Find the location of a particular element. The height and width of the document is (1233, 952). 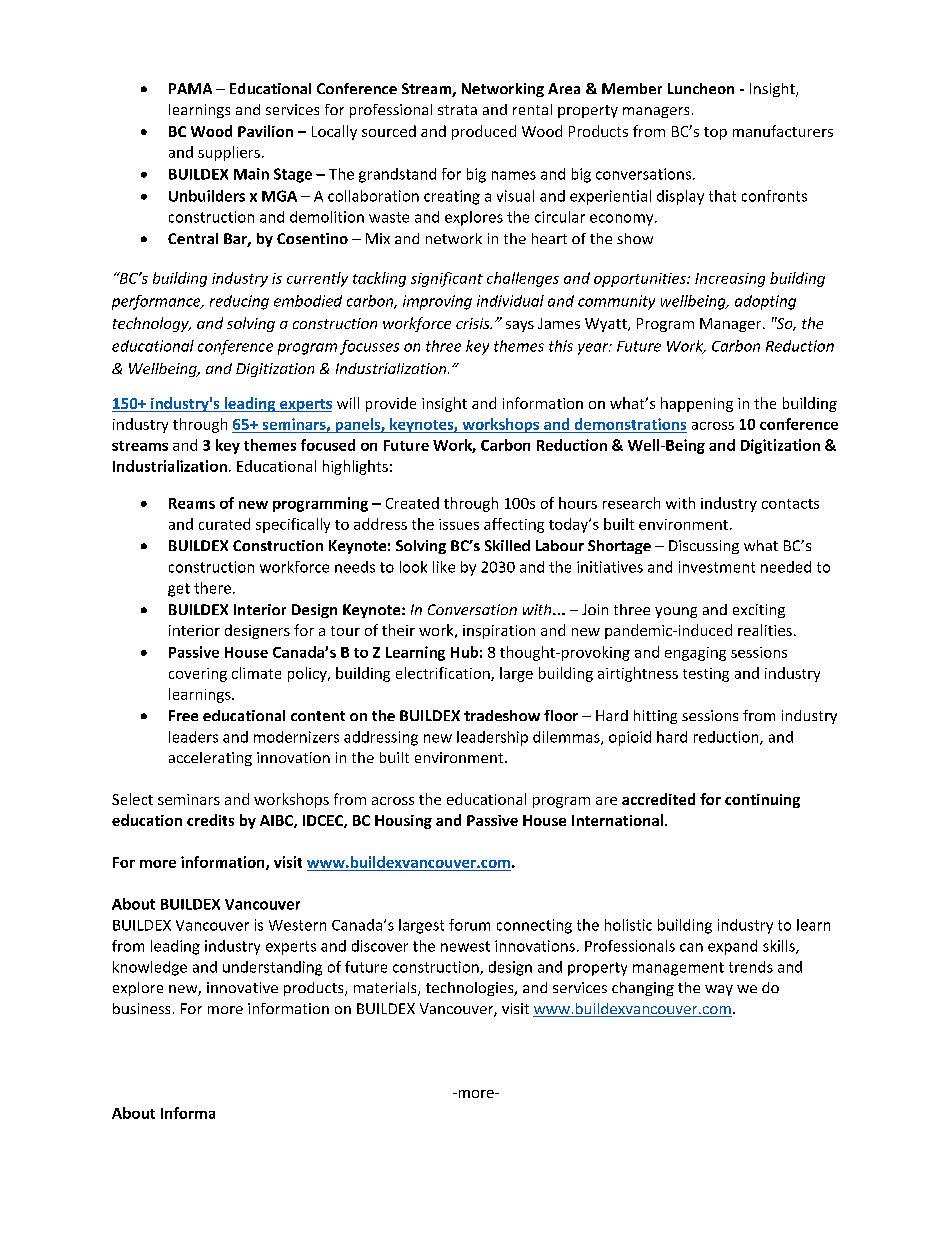

technology is located at coordinates (152, 324).
